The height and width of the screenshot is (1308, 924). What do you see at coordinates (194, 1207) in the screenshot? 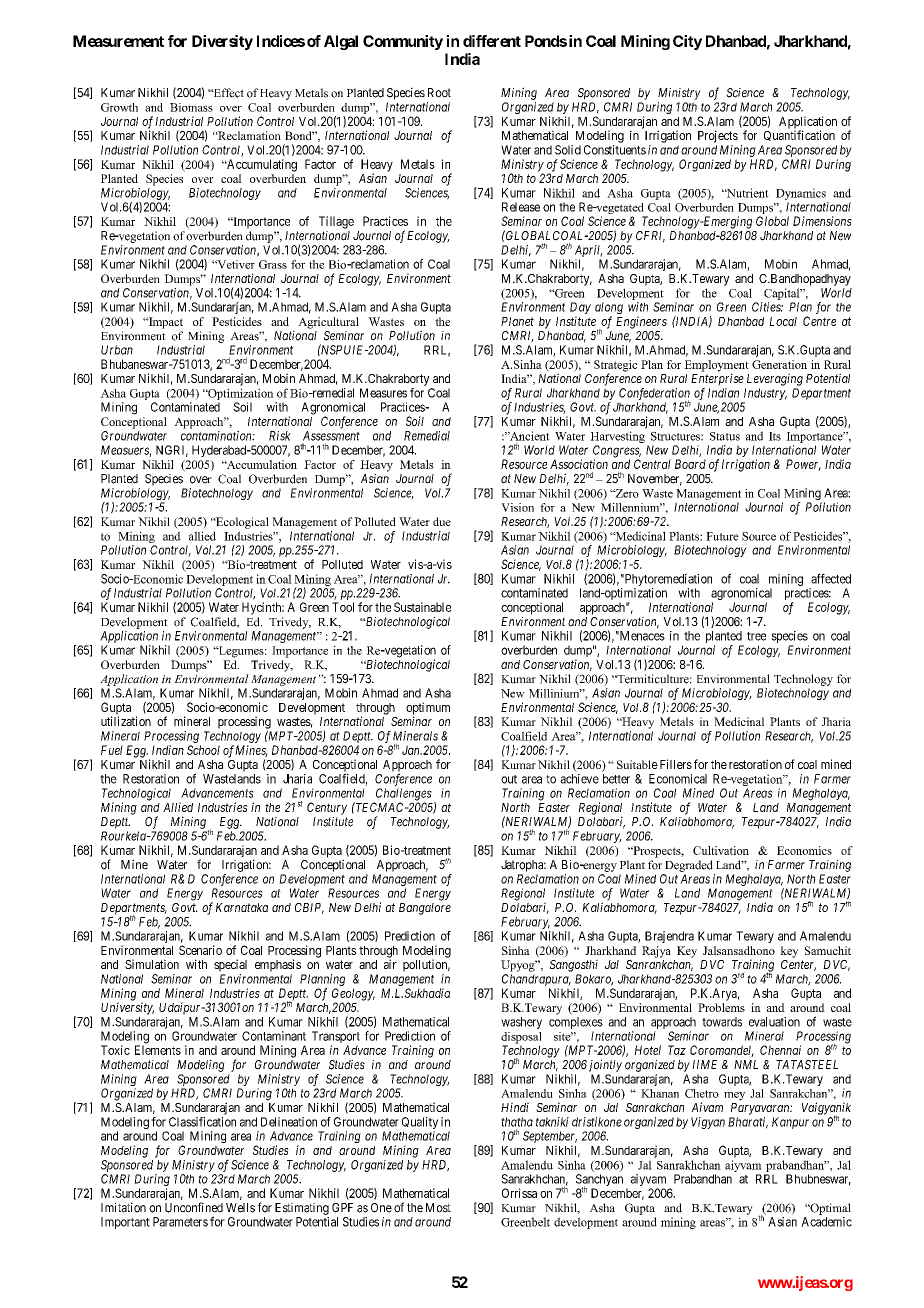
I see `Unconfined` at bounding box center [194, 1207].
